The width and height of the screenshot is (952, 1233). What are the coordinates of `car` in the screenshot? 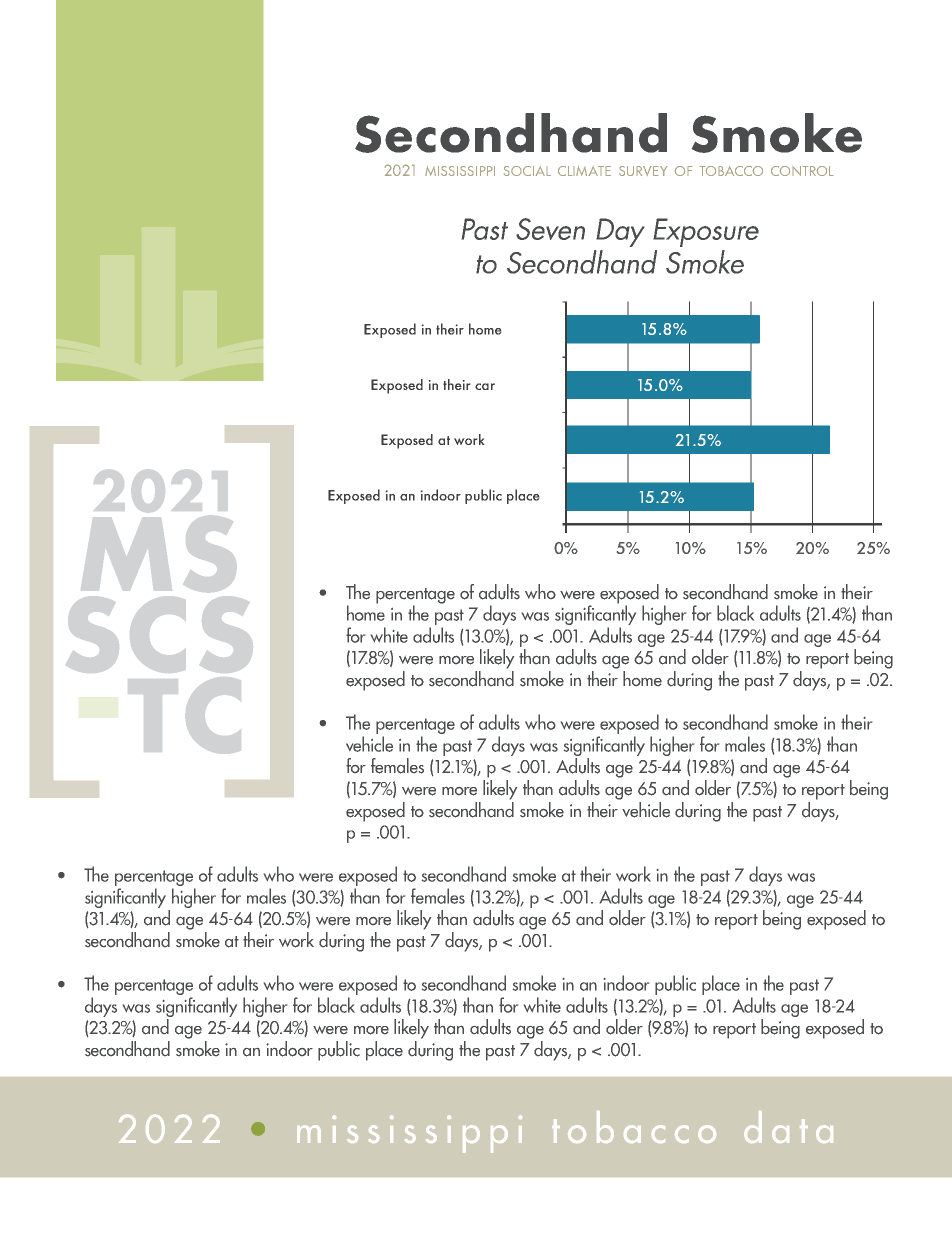 It's located at (485, 386).
